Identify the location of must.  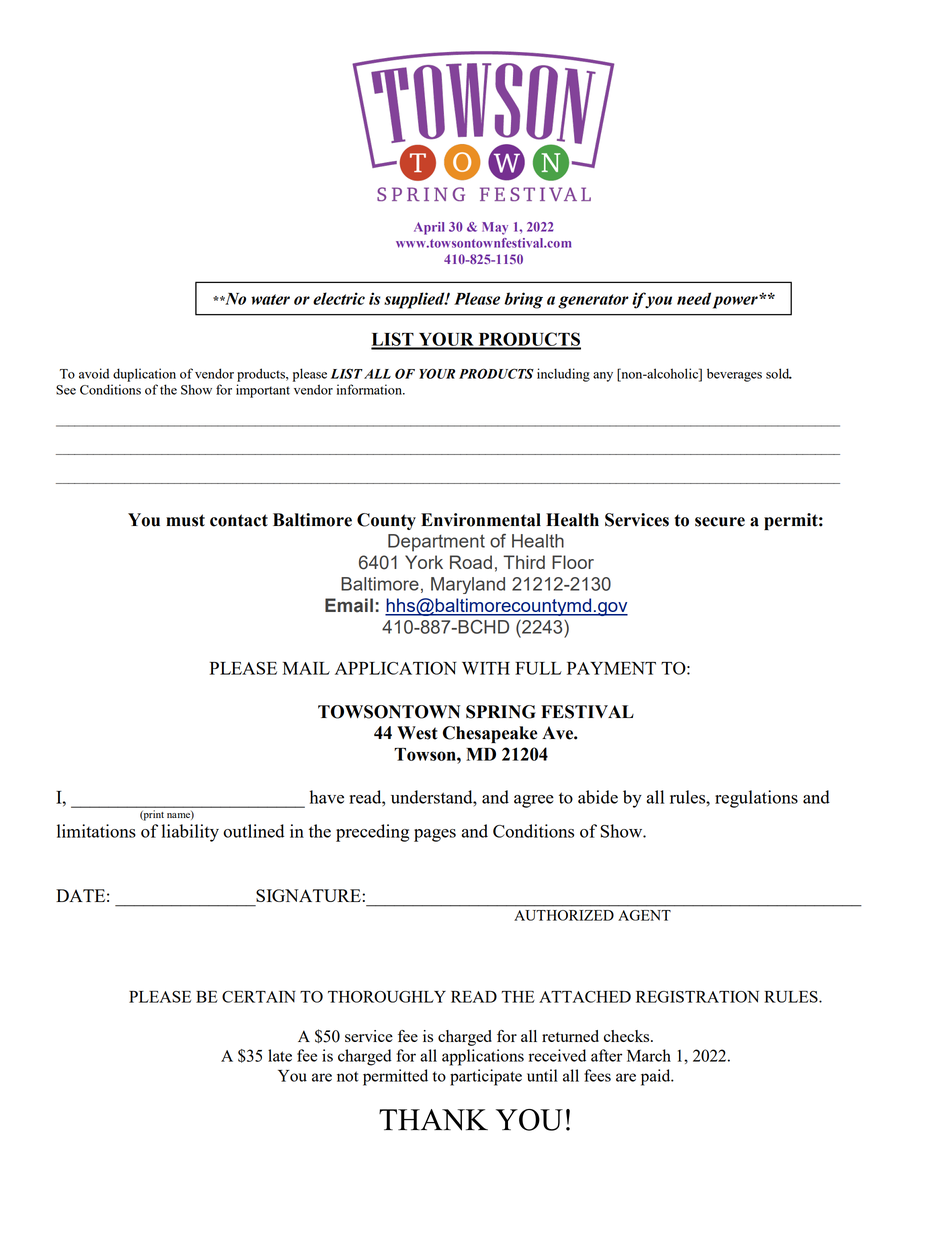
(185, 520).
